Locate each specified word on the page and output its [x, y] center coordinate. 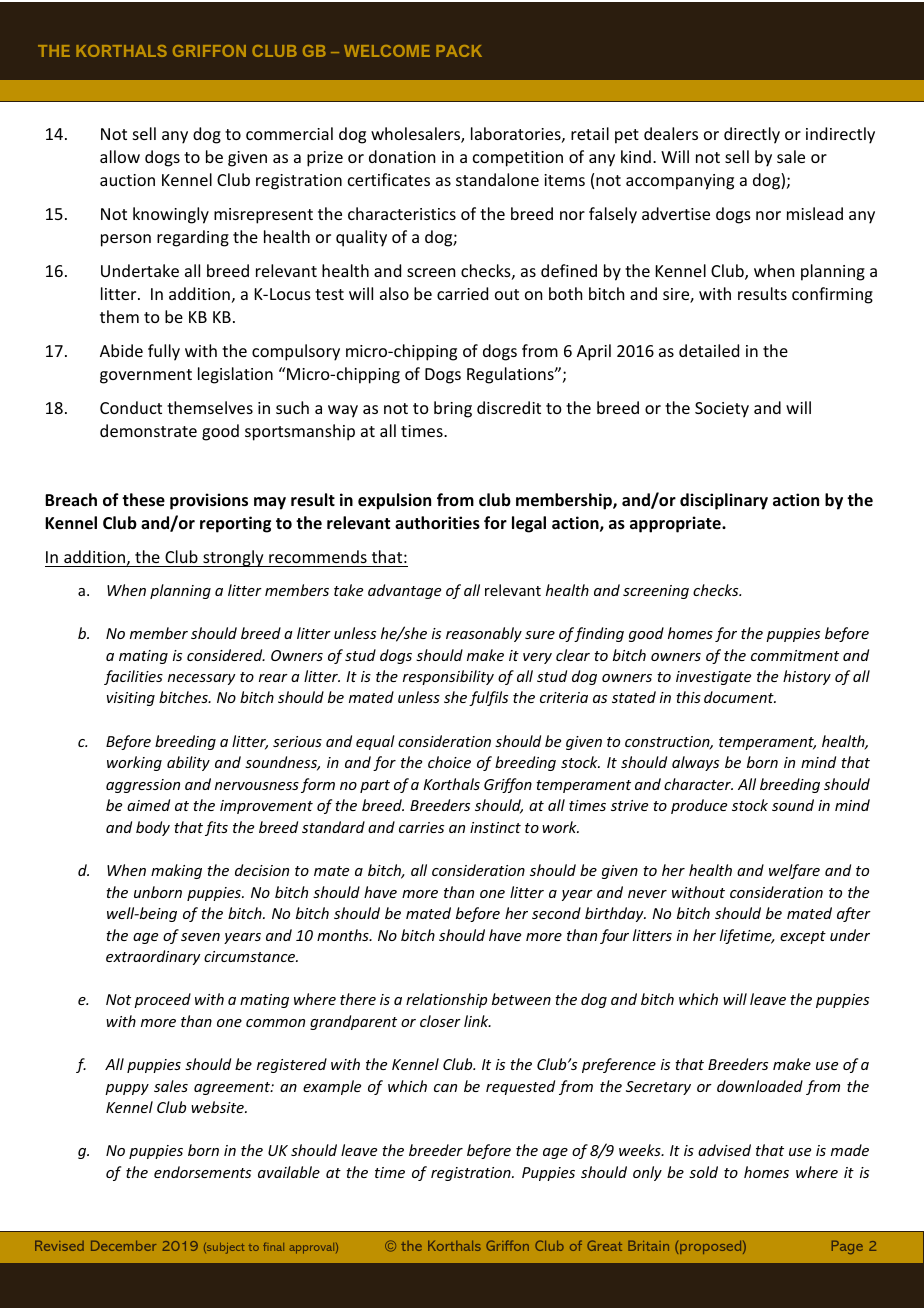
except [803, 937]
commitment [795, 655]
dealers [671, 133]
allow [120, 156]
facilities [133, 677]
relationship [446, 1000]
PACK [459, 51]
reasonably [484, 634]
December [123, 1246]
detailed [709, 350]
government [146, 376]
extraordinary [153, 957]
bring [453, 409]
